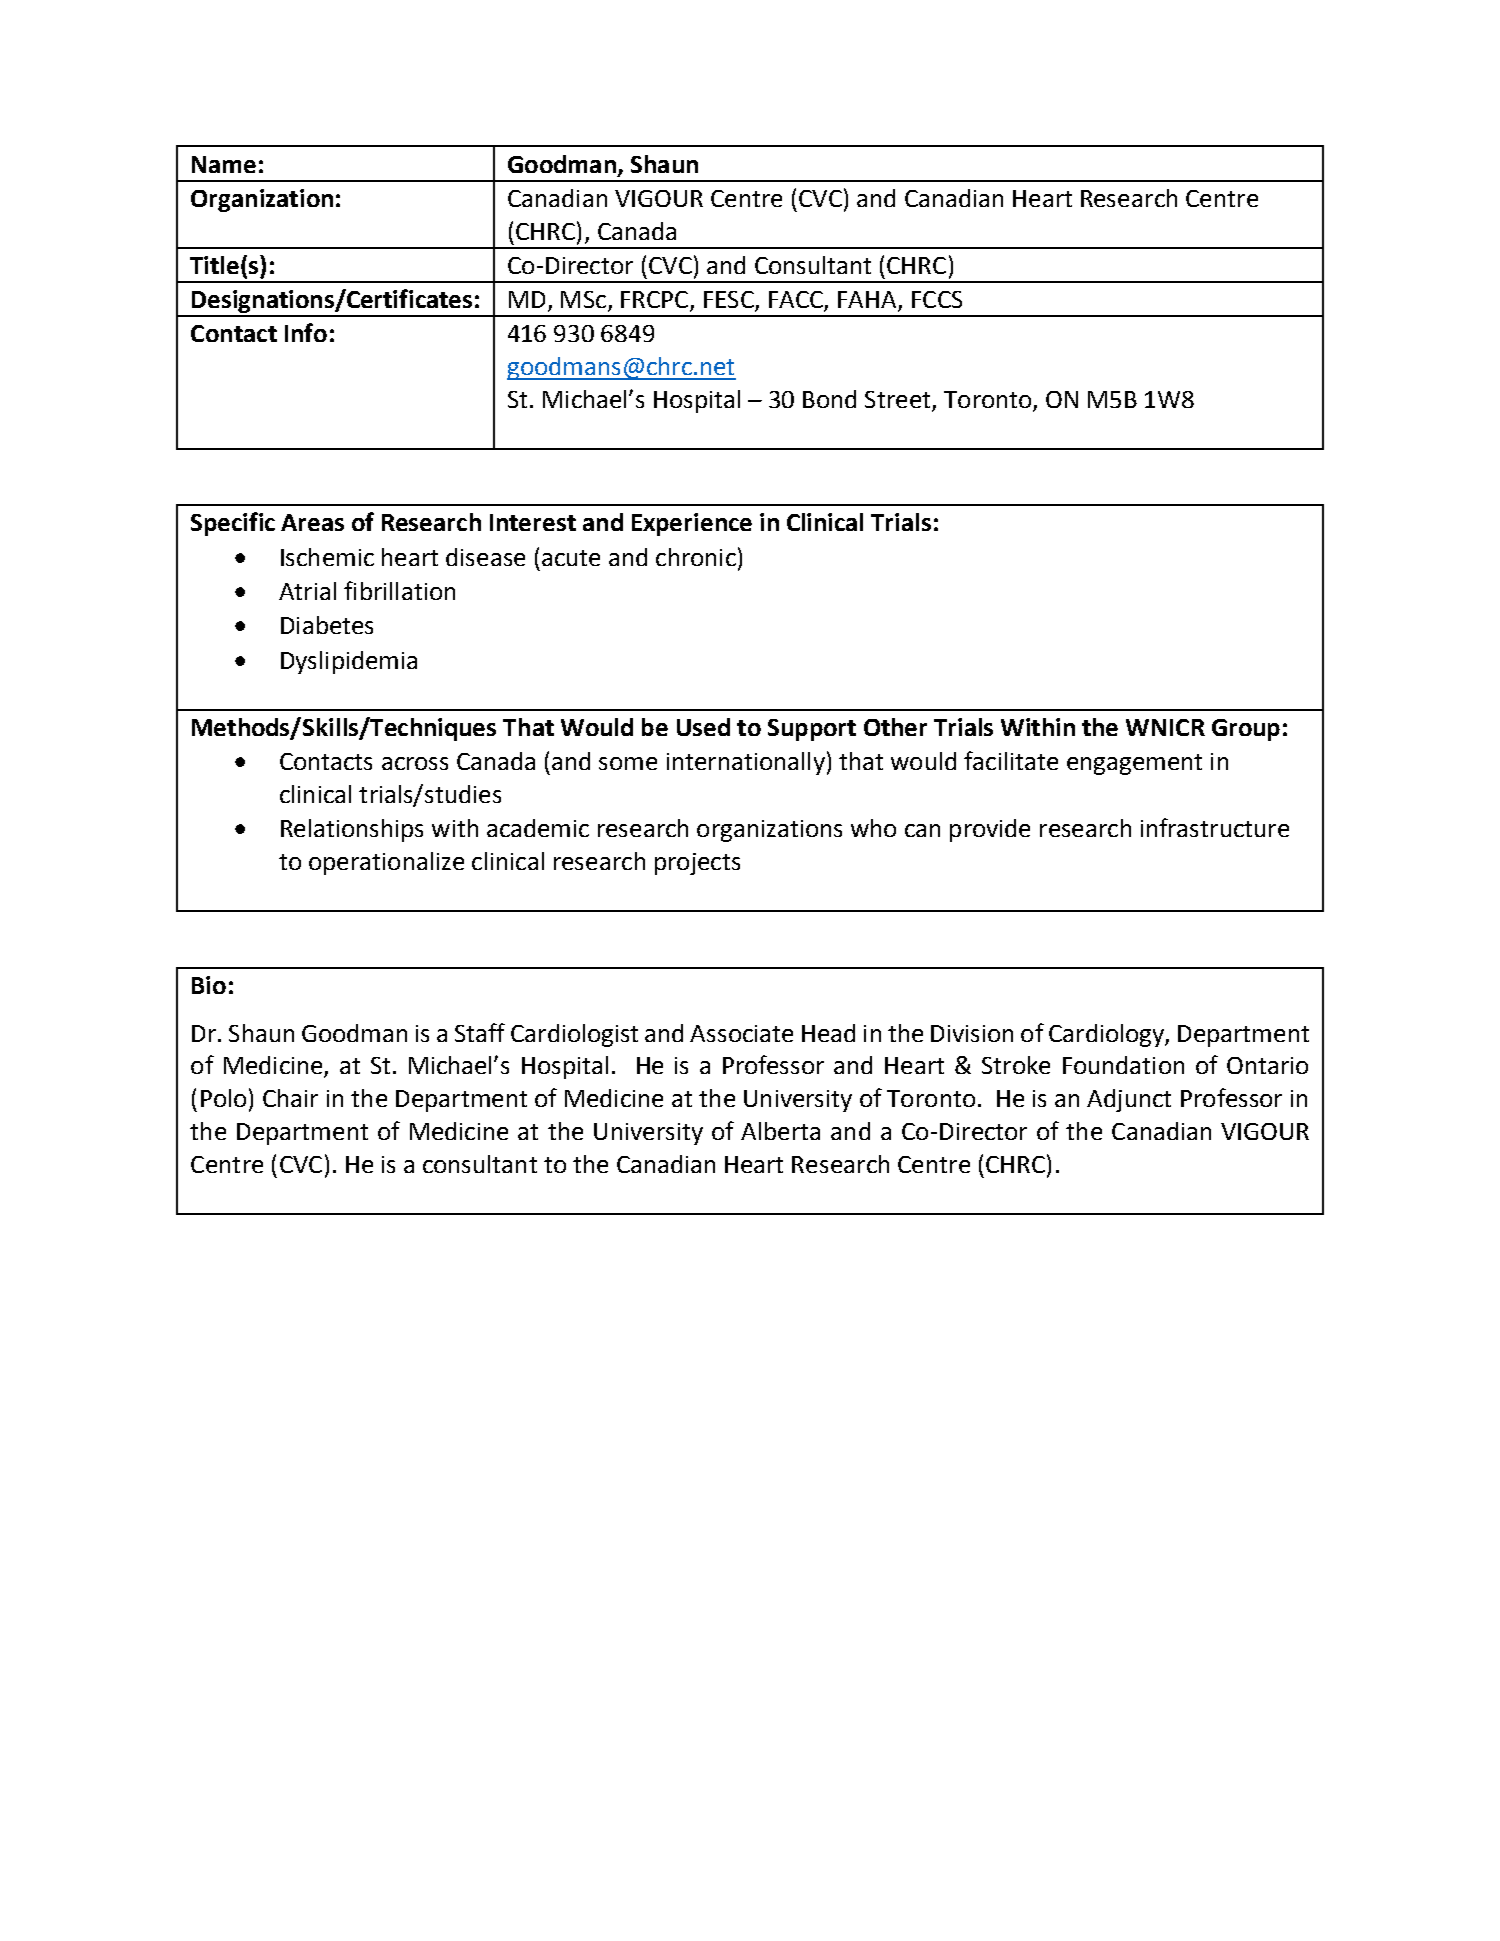 This document has height=1941, width=1500. Describe the element at coordinates (312, 522) in the document. I see `Areas` at that location.
